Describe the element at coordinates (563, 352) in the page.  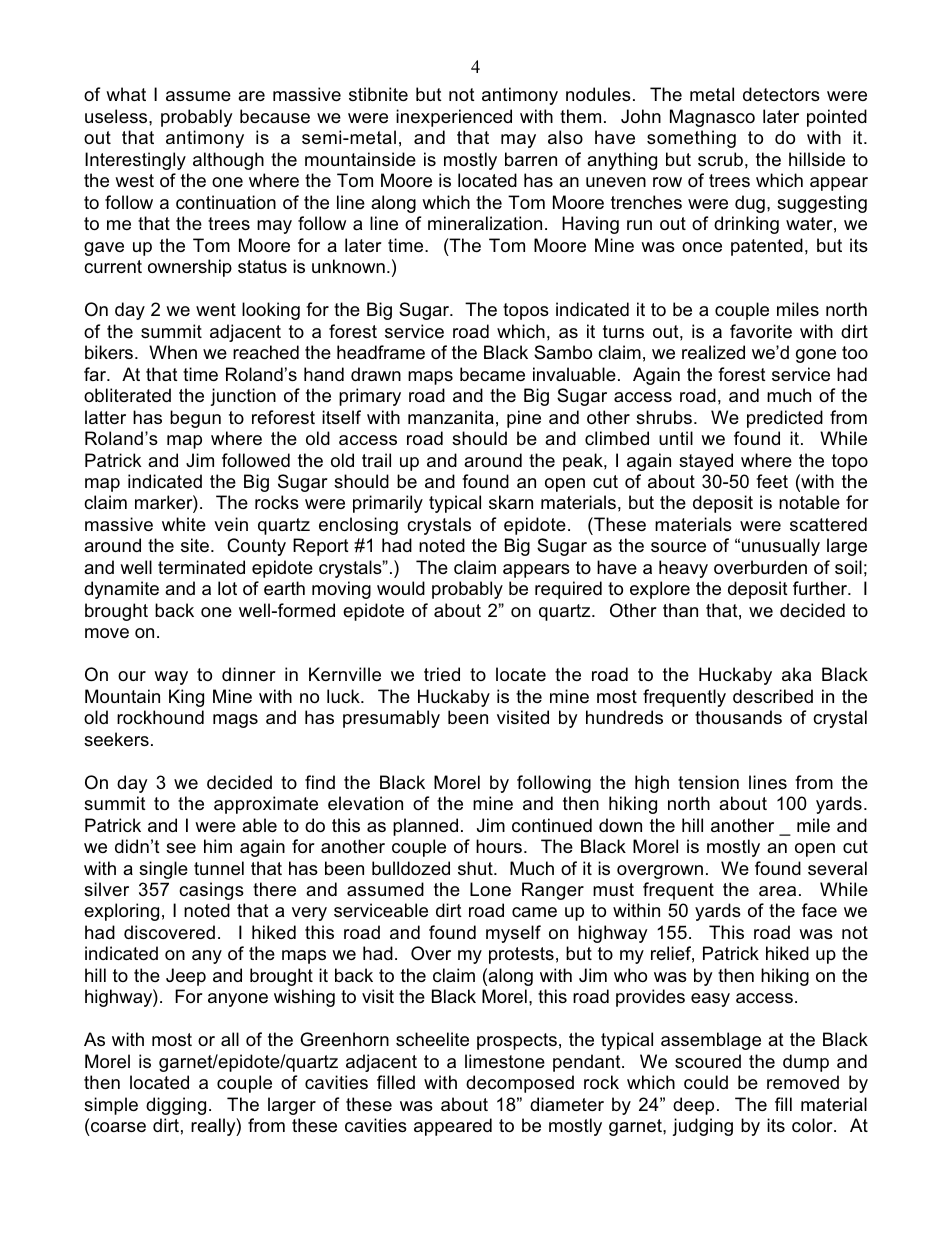
I see `Sambo` at that location.
